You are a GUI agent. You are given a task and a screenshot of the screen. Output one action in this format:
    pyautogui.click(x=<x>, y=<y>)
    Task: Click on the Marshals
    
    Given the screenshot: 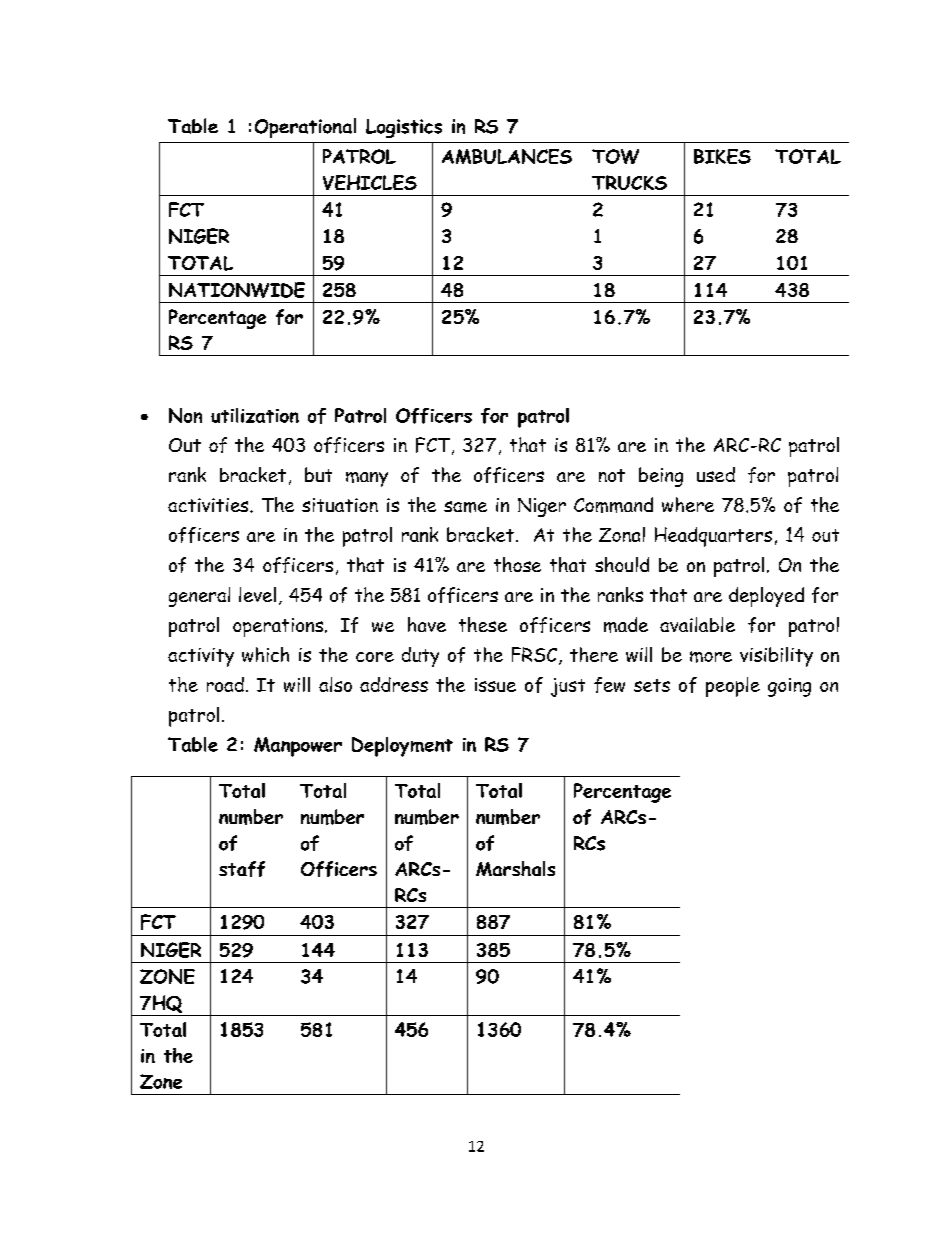 What is the action you would take?
    pyautogui.click(x=515, y=868)
